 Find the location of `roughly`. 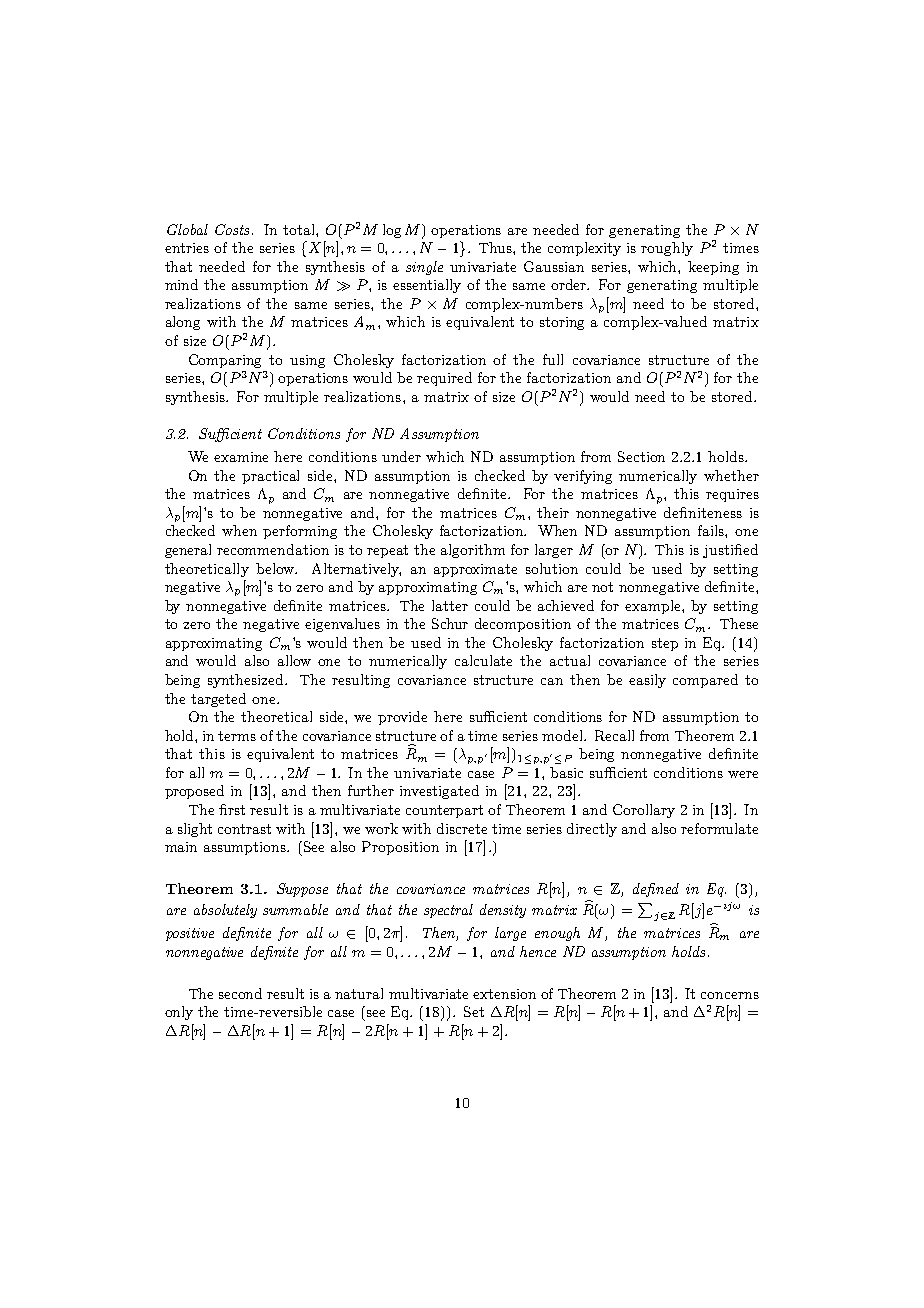

roughly is located at coordinates (667, 249).
